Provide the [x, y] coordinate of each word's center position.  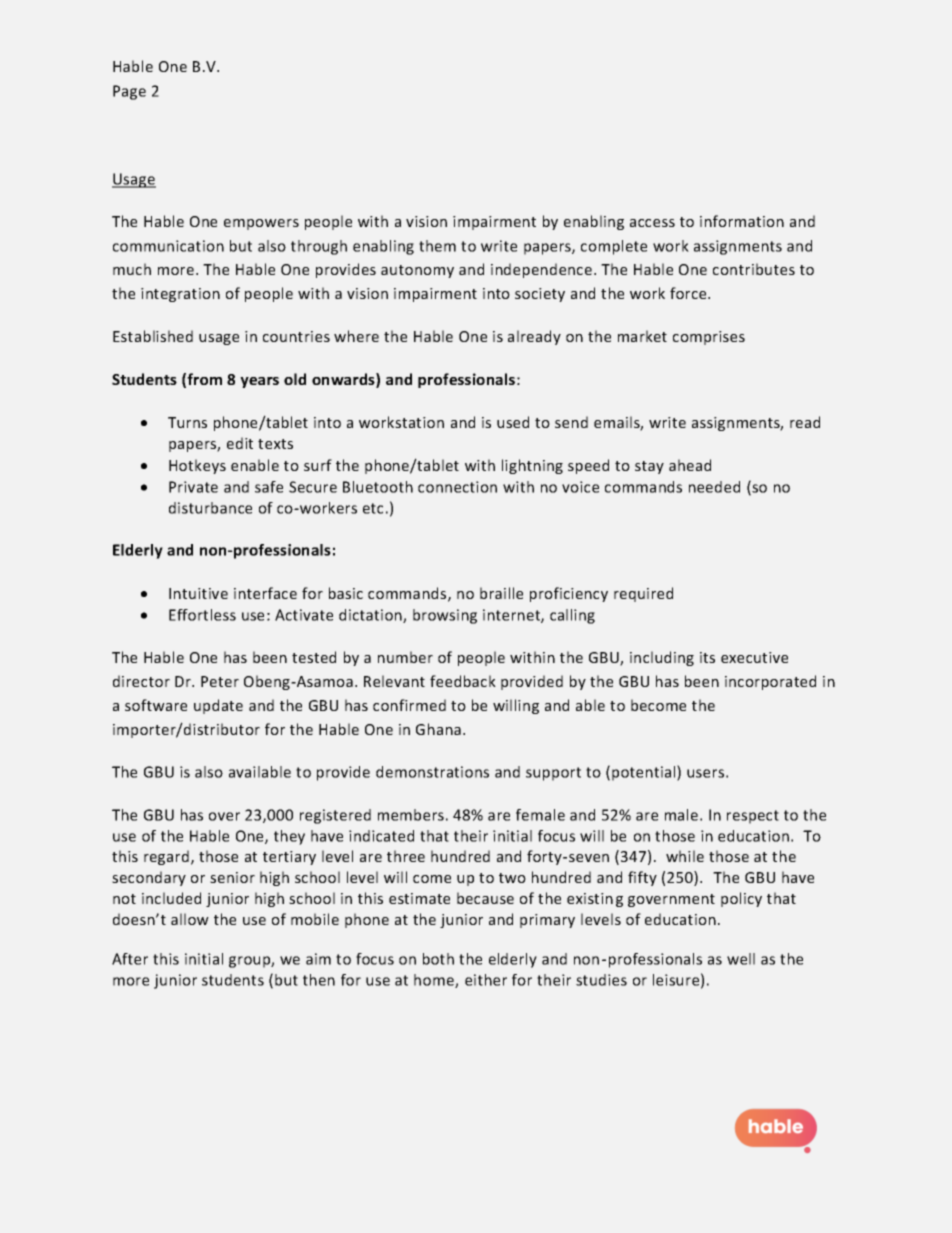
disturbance [210, 508]
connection [457, 487]
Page [129, 92]
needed [714, 487]
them [437, 246]
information [742, 221]
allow [190, 919]
